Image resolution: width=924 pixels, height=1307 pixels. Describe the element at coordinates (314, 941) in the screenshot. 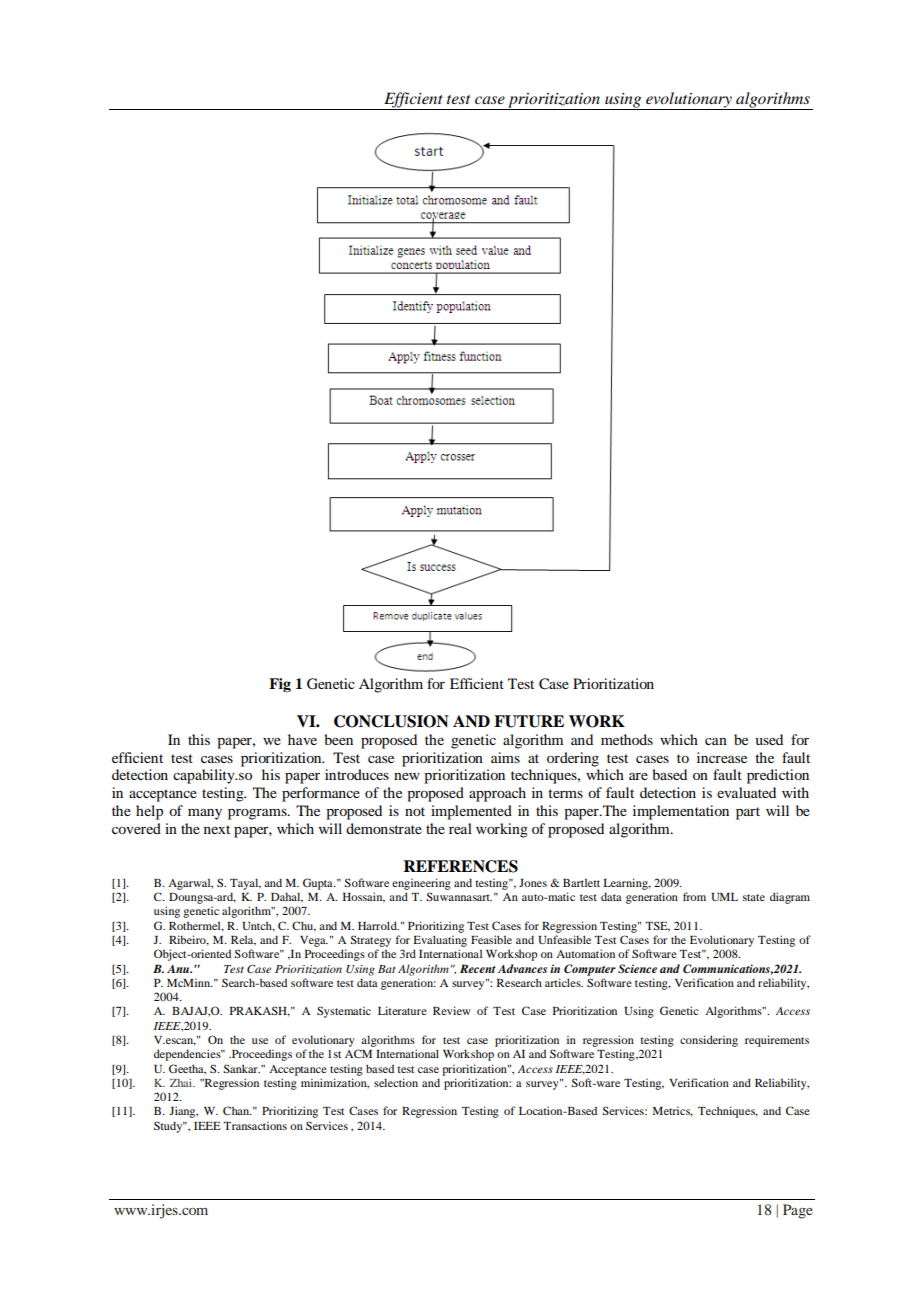

I see `Vega` at that location.
